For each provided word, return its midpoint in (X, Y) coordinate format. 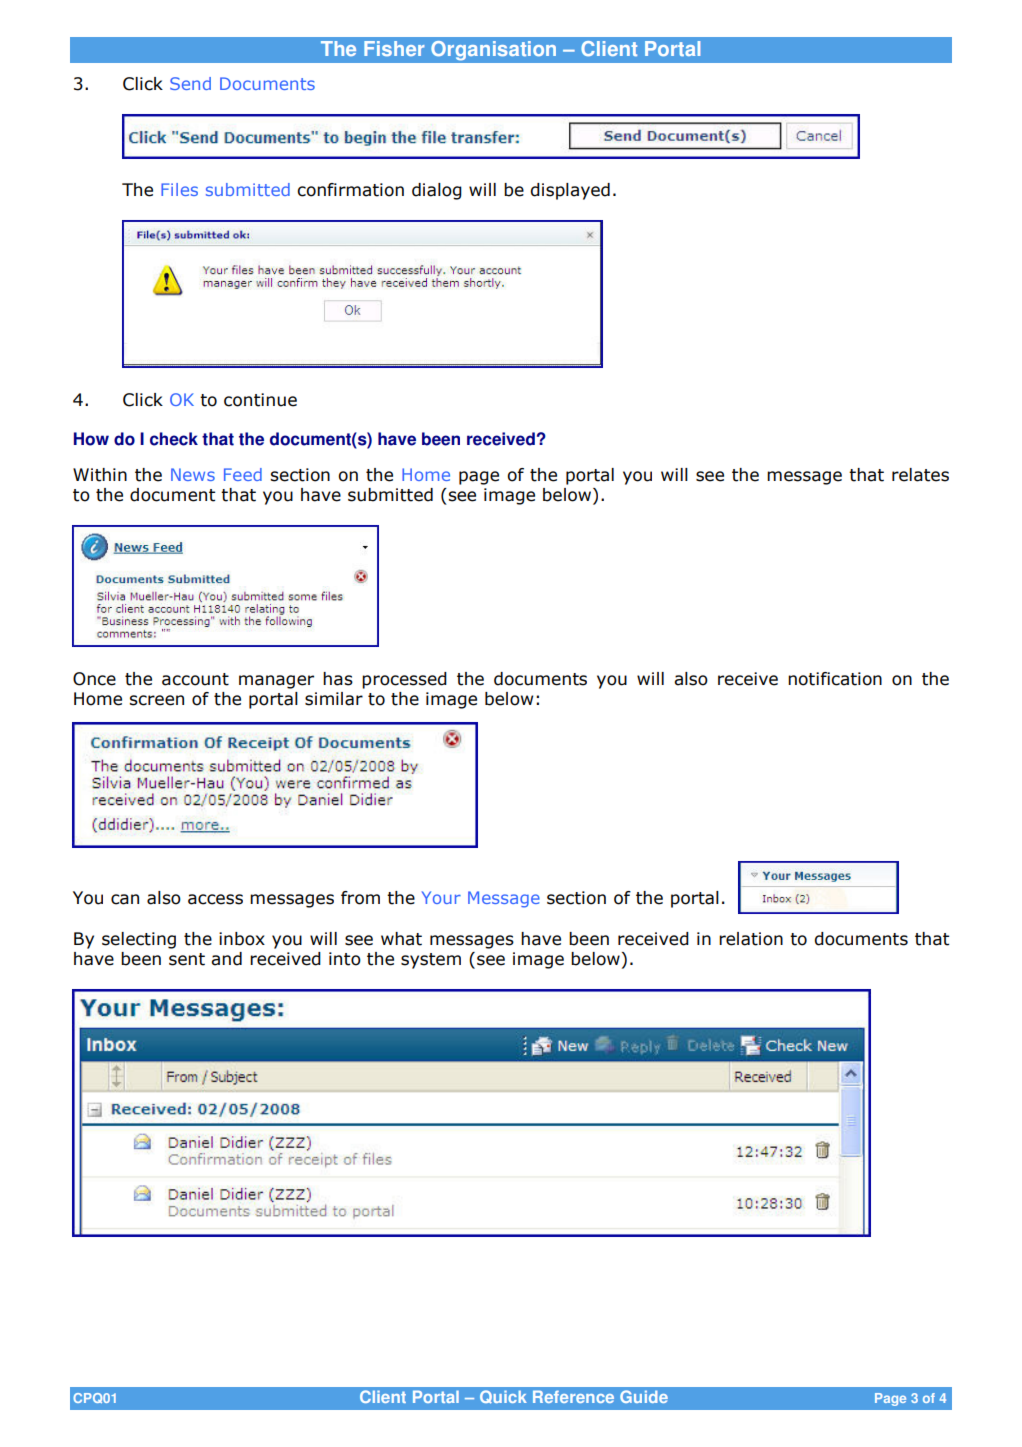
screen (156, 700)
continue (260, 400)
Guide (644, 1396)
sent (187, 959)
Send (190, 83)
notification (835, 679)
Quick (503, 1397)
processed (404, 680)
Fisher (394, 48)
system (431, 961)
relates (920, 475)
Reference (573, 1396)
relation (751, 939)
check (174, 439)
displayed (570, 191)
